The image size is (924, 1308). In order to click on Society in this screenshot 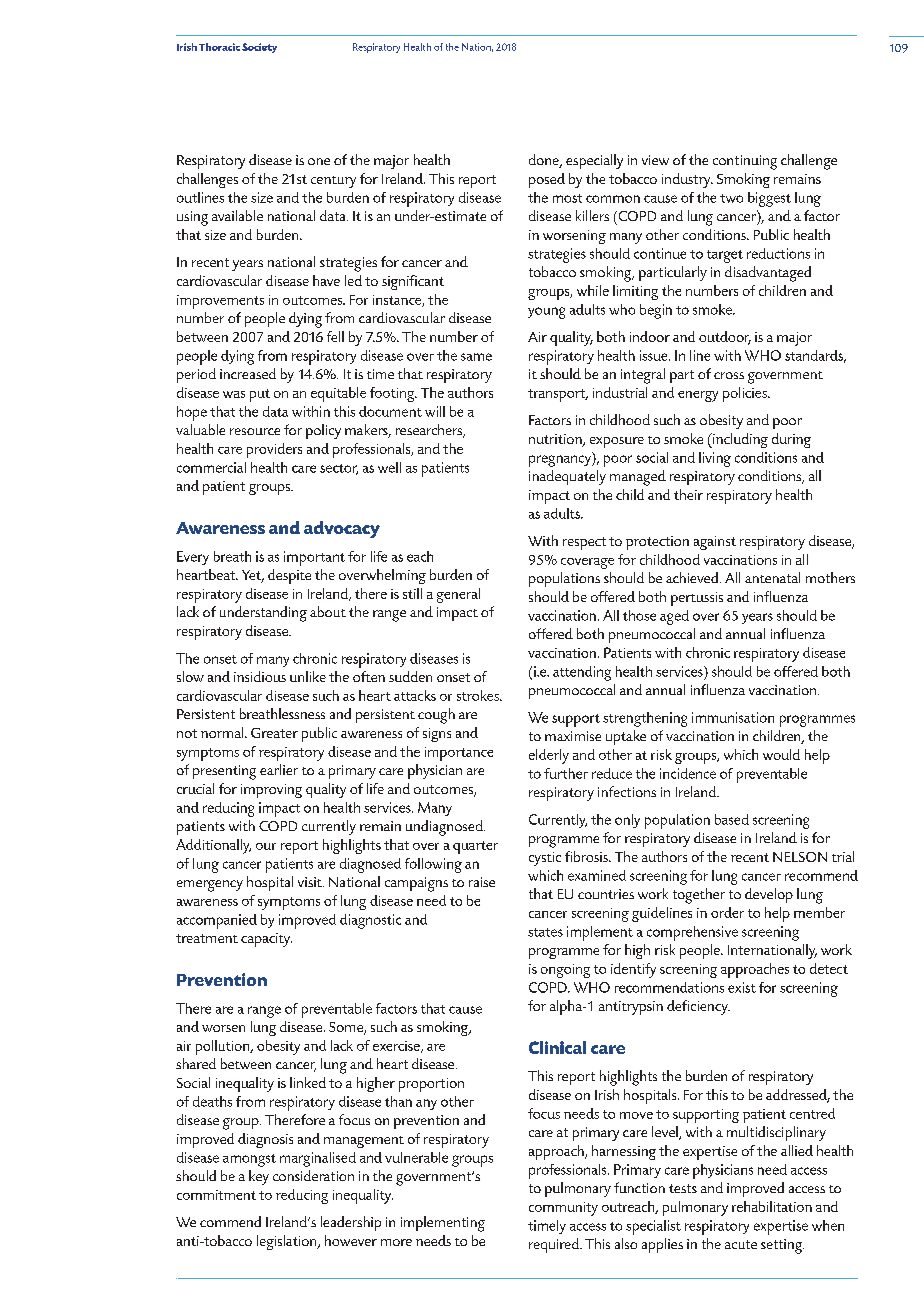, I will do `click(259, 48)`.
